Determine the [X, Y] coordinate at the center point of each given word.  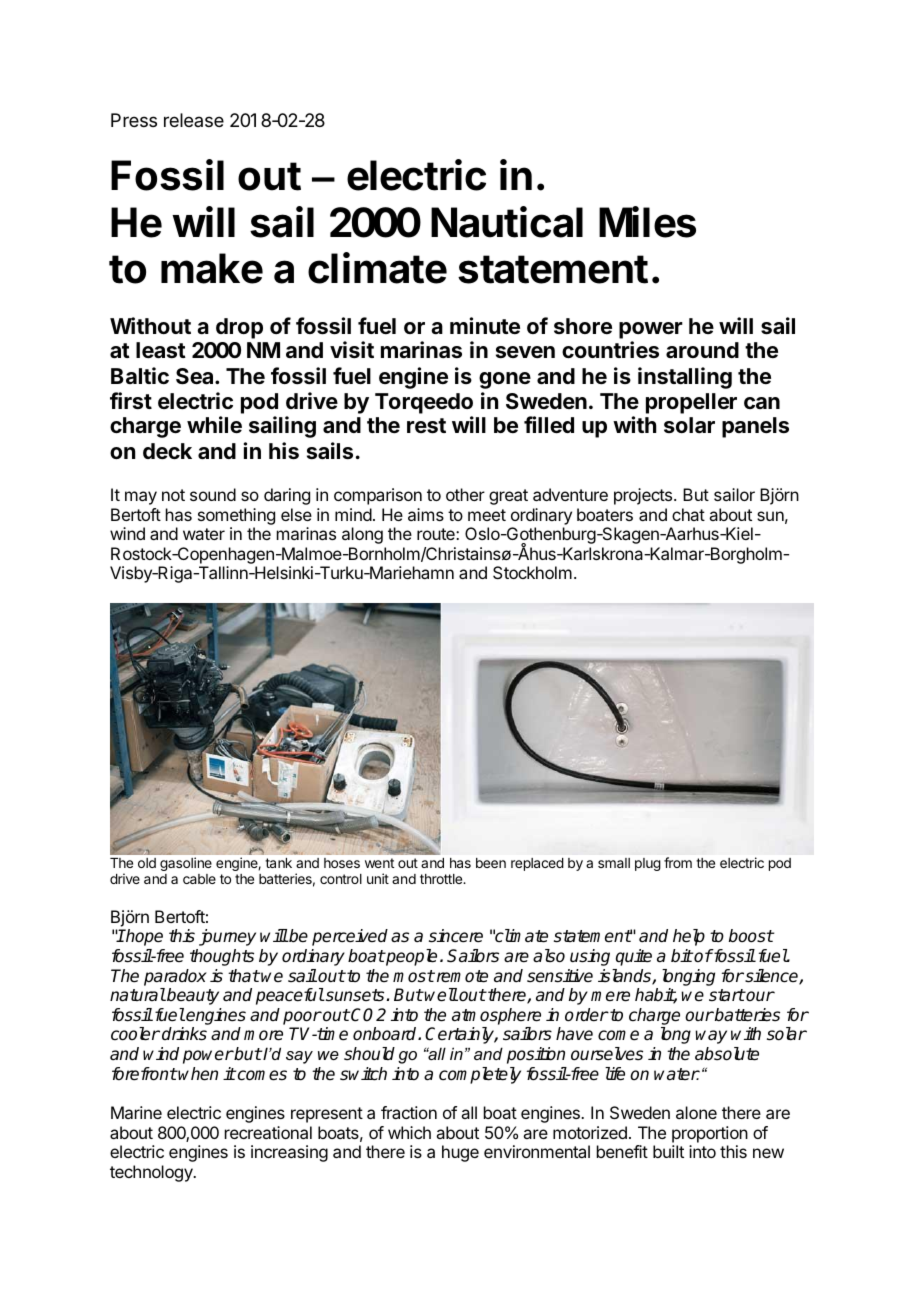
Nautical [507, 222]
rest [426, 426]
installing [685, 378]
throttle [442, 879]
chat [688, 514]
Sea [196, 376]
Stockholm [532, 572]
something [236, 518]
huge [460, 1153]
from [678, 862]
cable [199, 879]
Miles [647, 222]
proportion [710, 1134]
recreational [268, 1132]
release [194, 120]
